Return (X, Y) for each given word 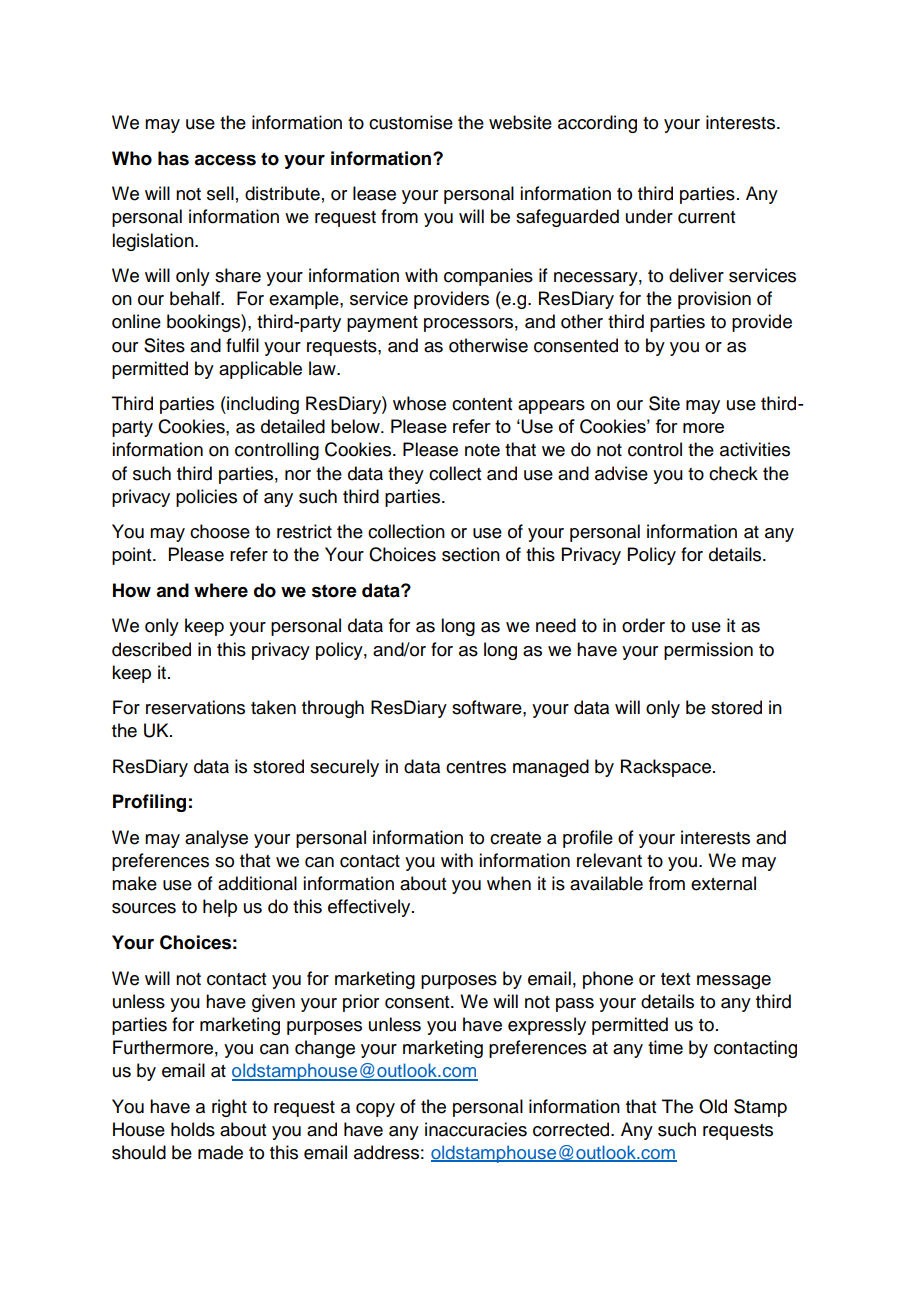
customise (411, 122)
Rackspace (666, 768)
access (225, 160)
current (706, 217)
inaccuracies (476, 1129)
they (406, 475)
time (665, 1047)
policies (206, 498)
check (733, 473)
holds (193, 1129)
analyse (216, 839)
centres (476, 767)
